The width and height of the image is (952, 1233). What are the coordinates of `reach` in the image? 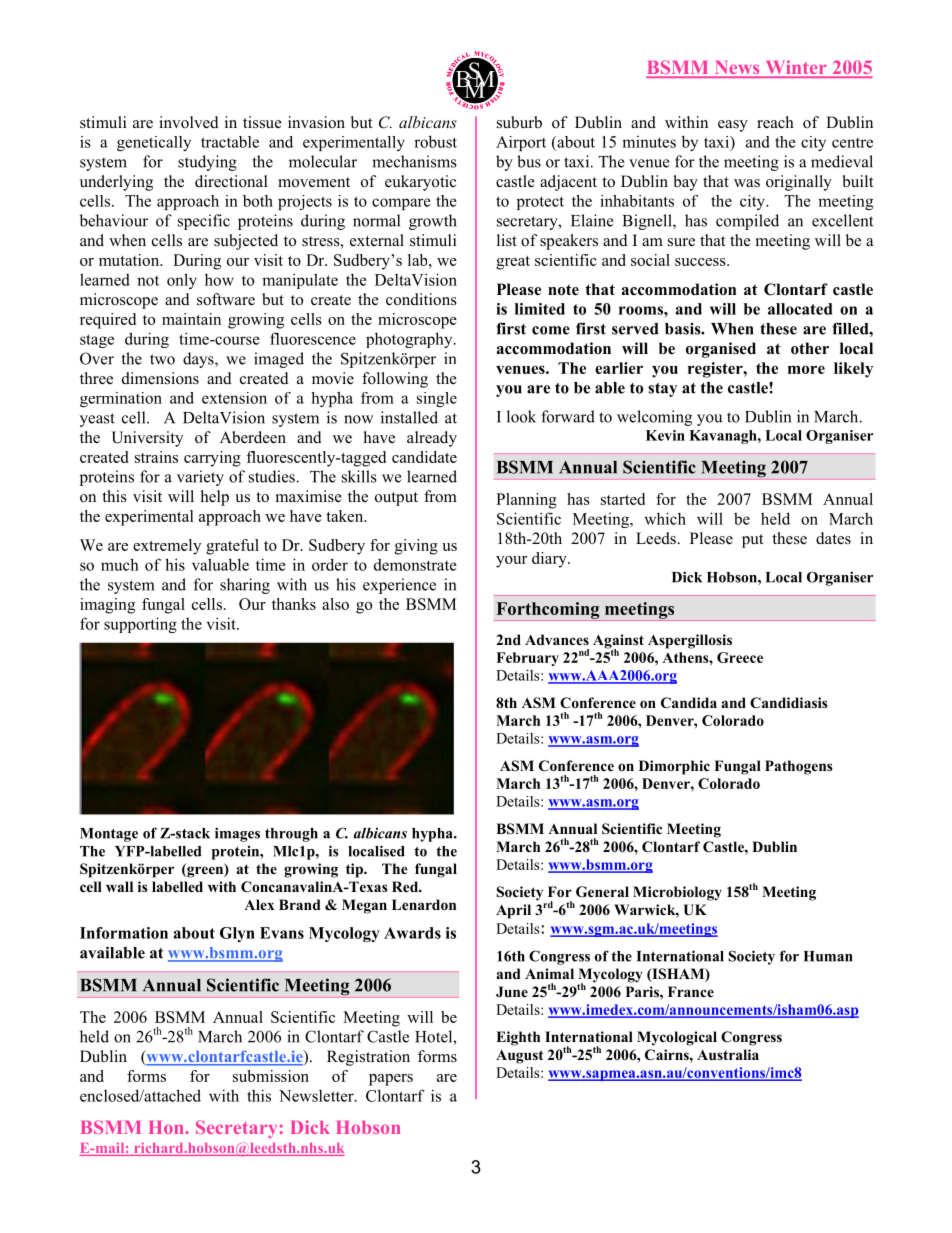 It's located at (775, 122).
